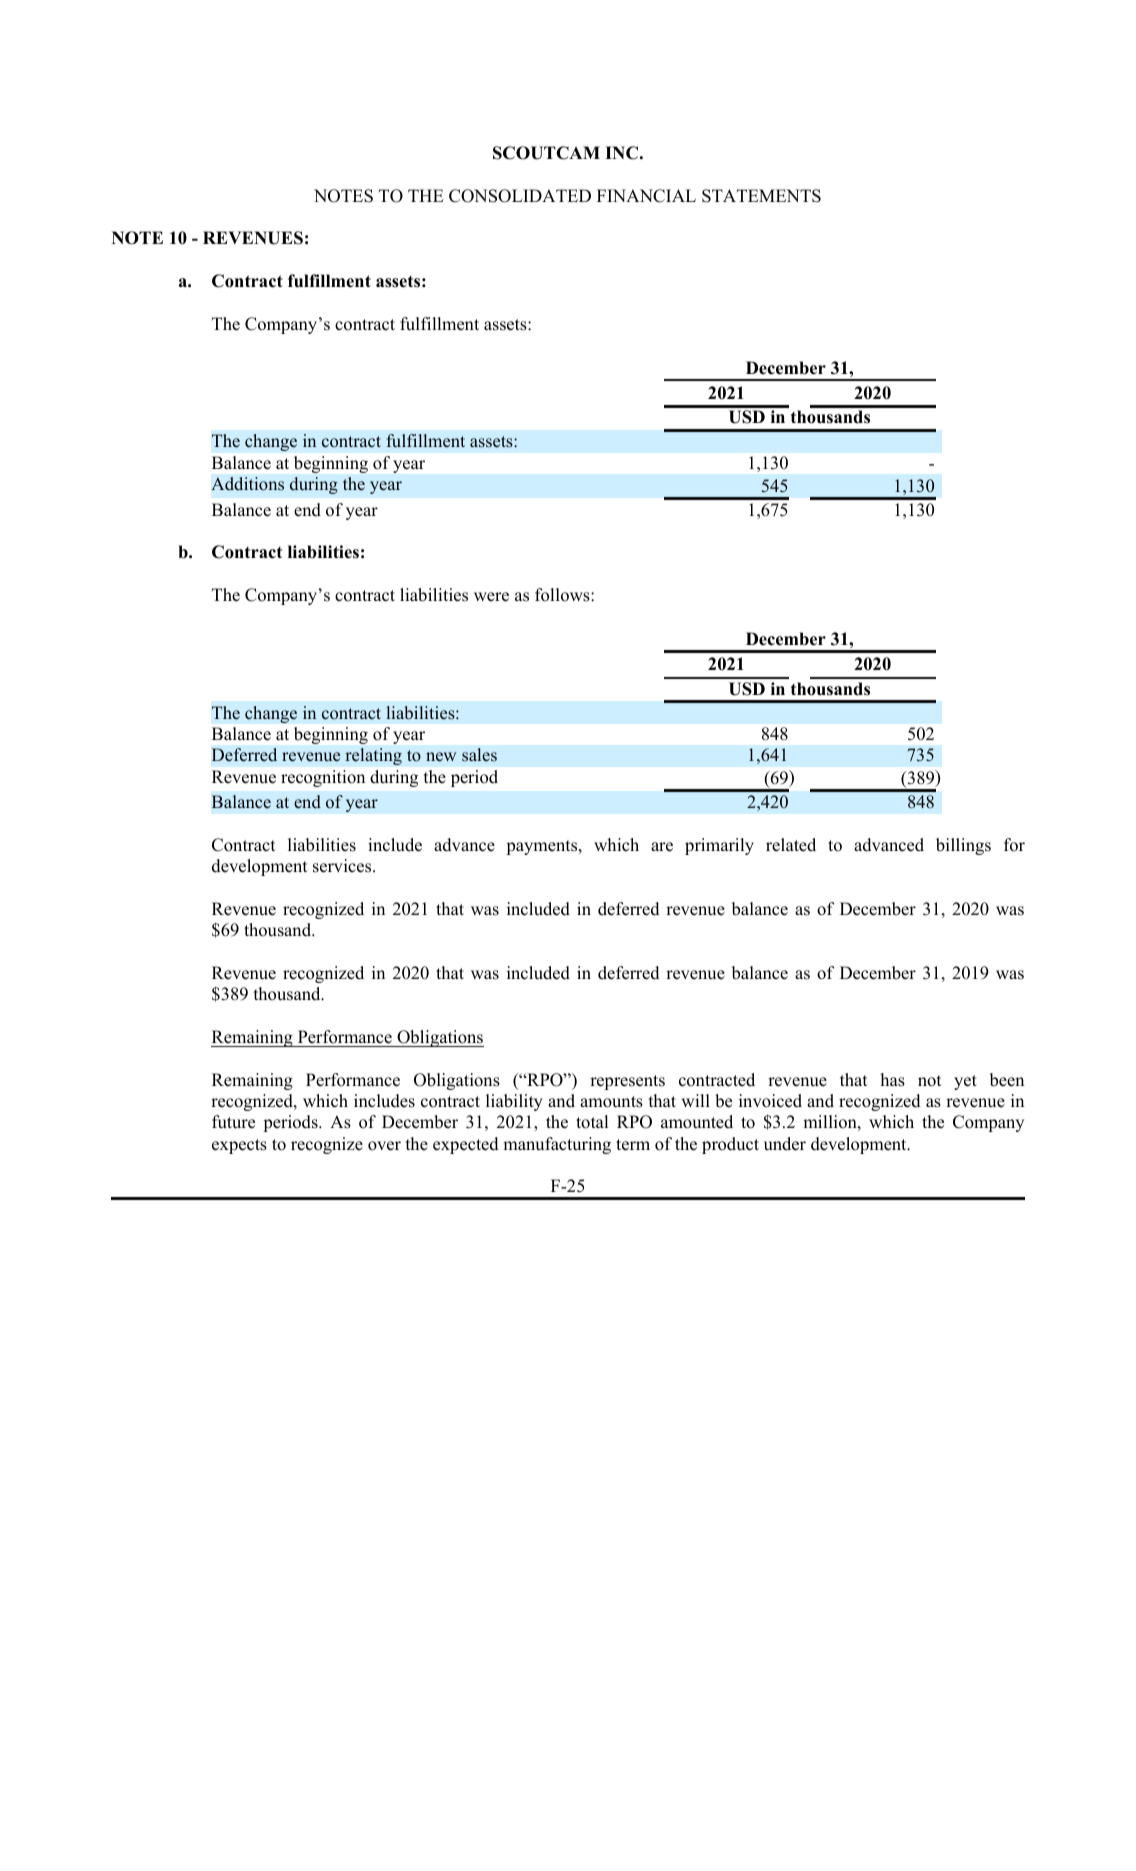 Image resolution: width=1136 pixels, height=1871 pixels. Describe the element at coordinates (963, 846) in the image. I see `billings` at that location.
